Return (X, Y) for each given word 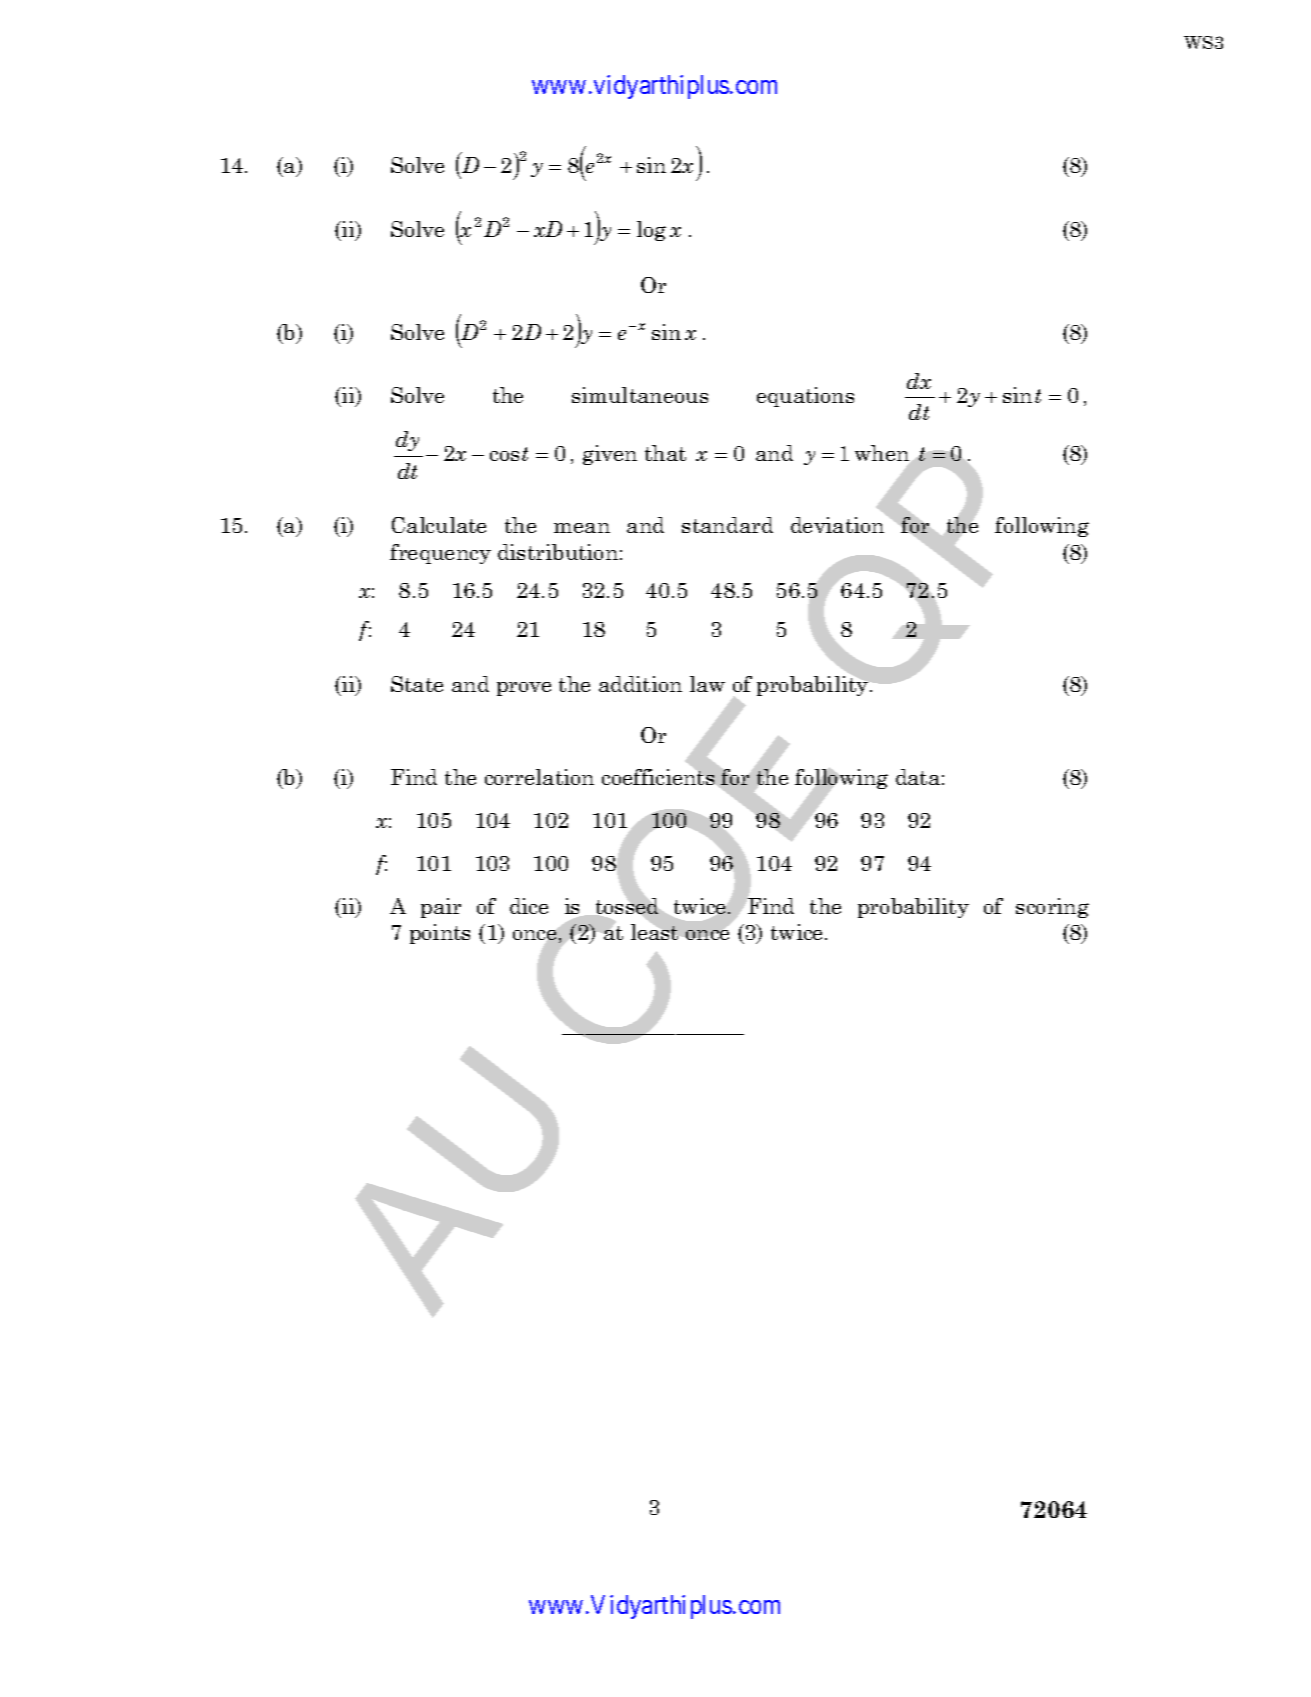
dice (529, 906)
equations (805, 397)
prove (524, 689)
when (883, 454)
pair (441, 908)
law (707, 684)
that (665, 453)
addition (640, 684)
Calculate (439, 525)
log (651, 231)
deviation (839, 524)
